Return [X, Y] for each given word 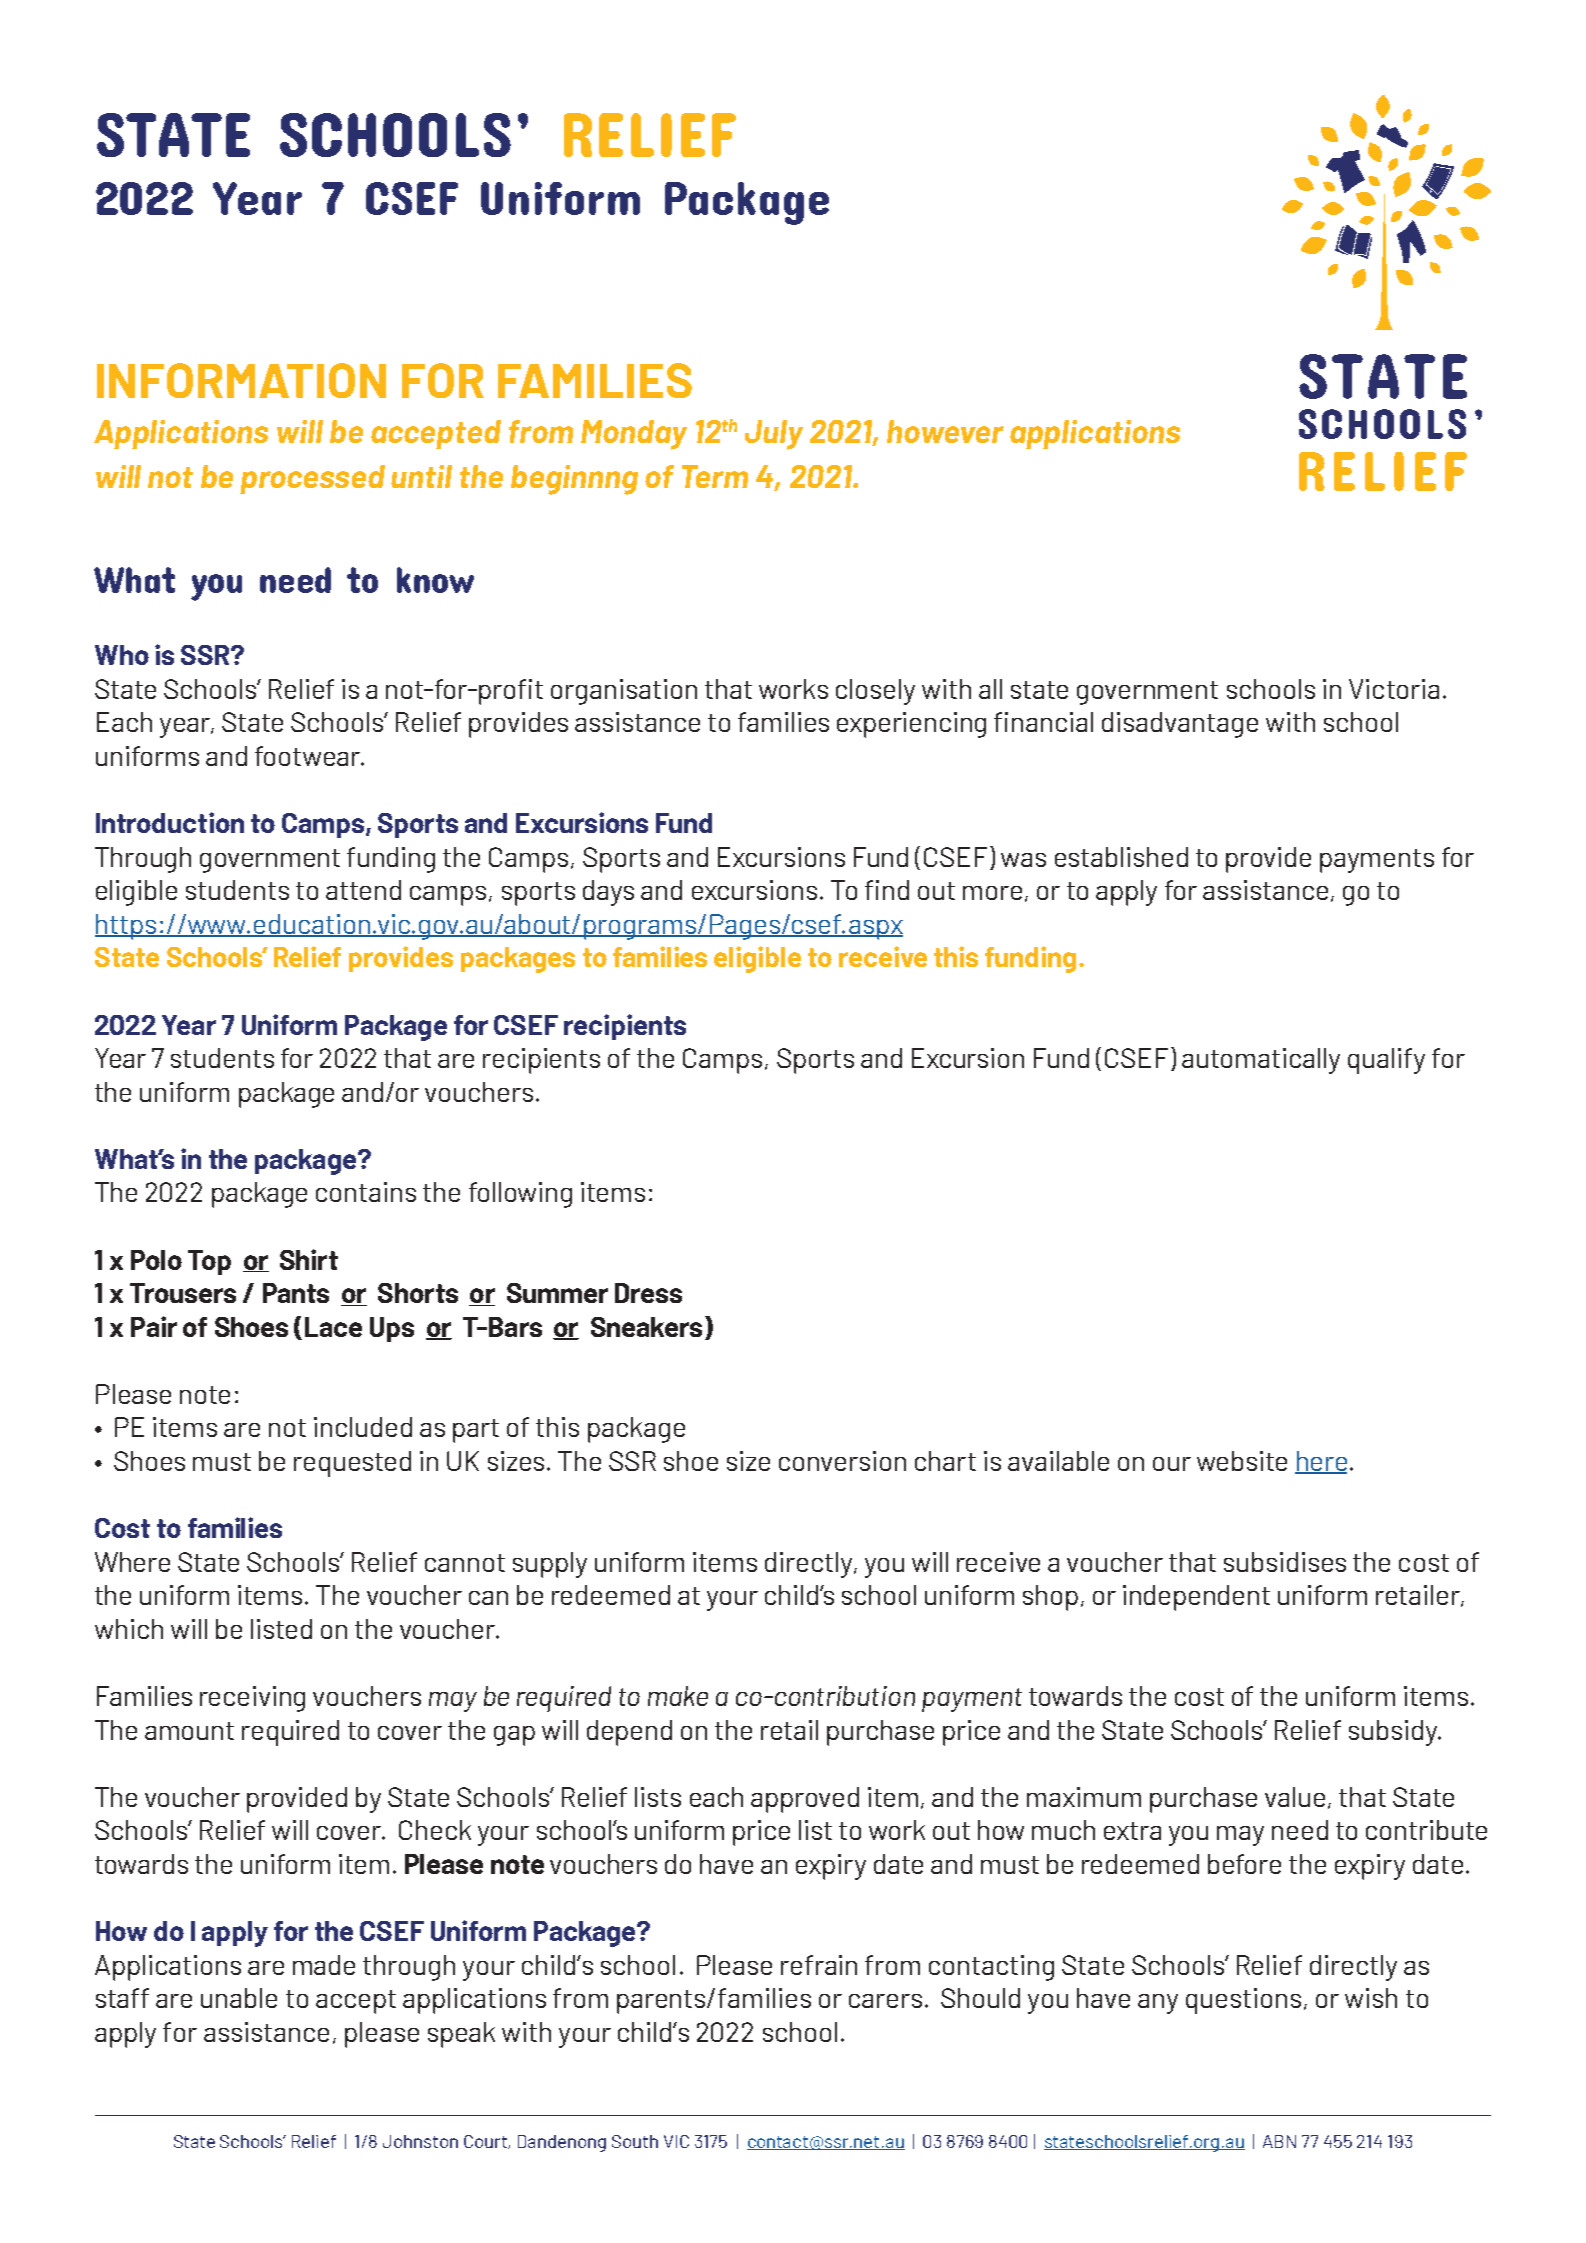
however [945, 431]
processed [312, 479]
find [887, 890]
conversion [842, 1461]
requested [352, 1464]
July [774, 435]
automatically [1261, 1061]
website [1242, 1461]
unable [239, 1998]
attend [363, 890]
